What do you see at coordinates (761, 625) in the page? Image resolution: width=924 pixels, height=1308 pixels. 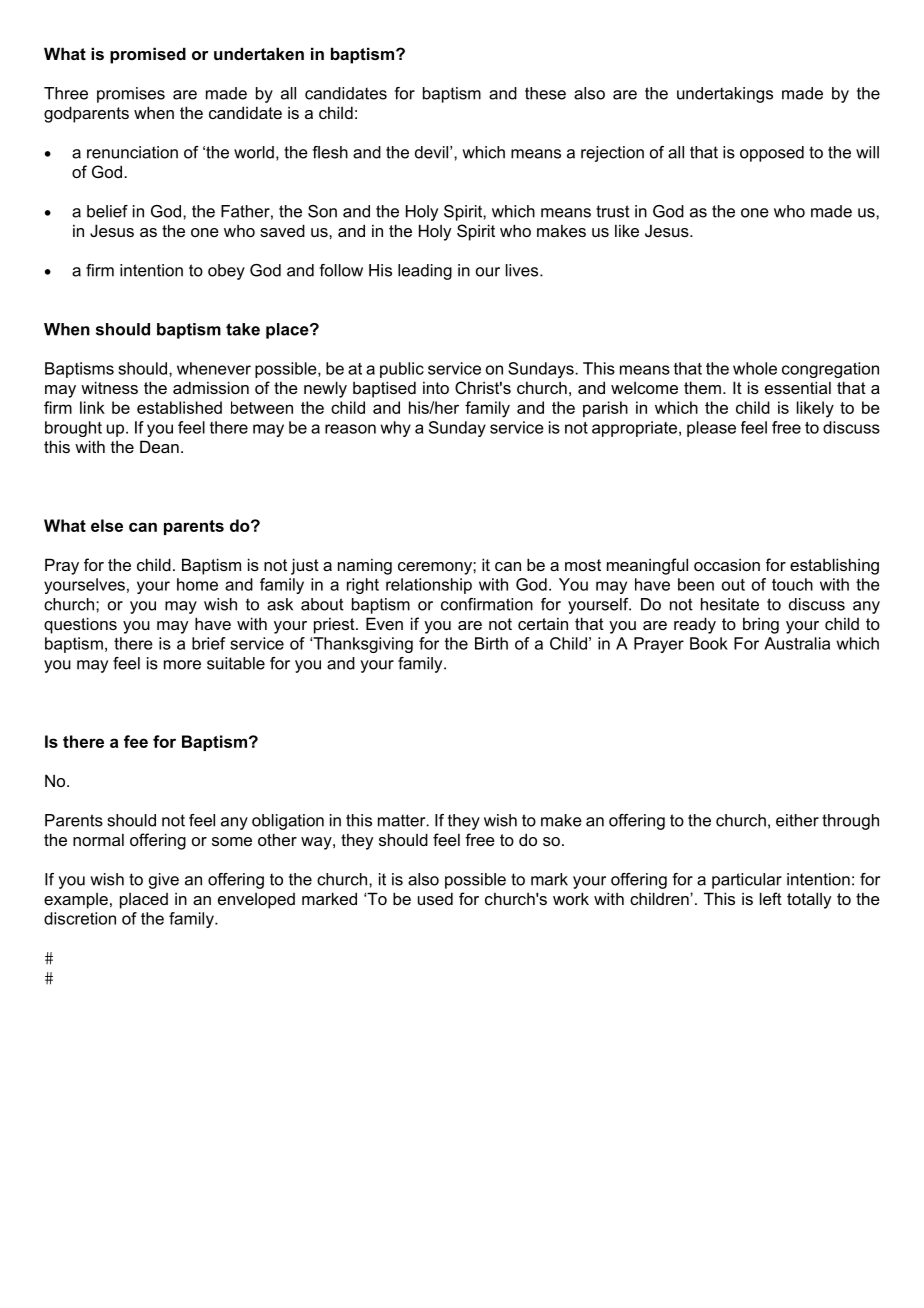 I see `bring` at bounding box center [761, 625].
